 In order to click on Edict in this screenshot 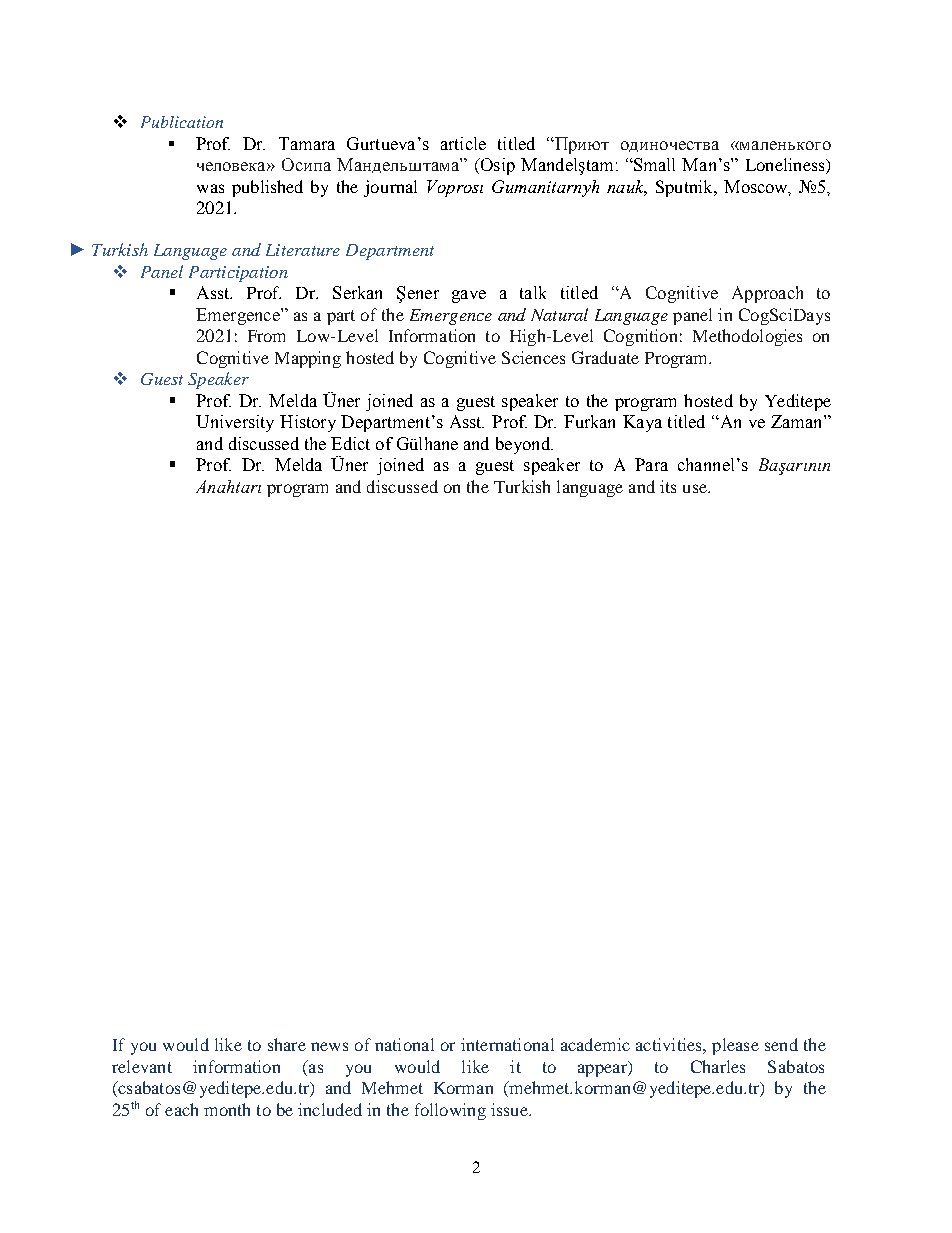, I will do `click(350, 443)`.
